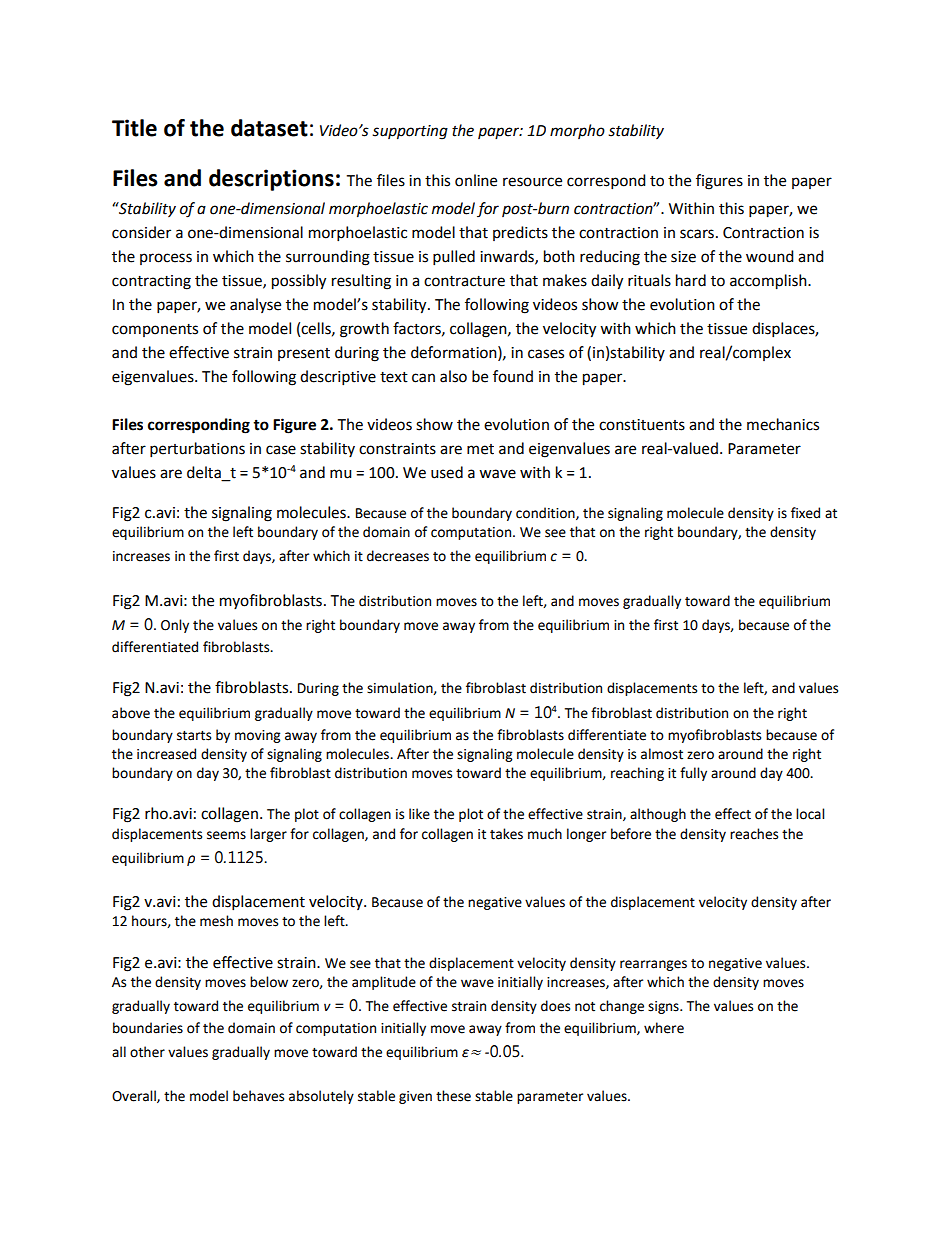 This screenshot has height=1233, width=952. What do you see at coordinates (476, 180) in the screenshot?
I see `online` at bounding box center [476, 180].
